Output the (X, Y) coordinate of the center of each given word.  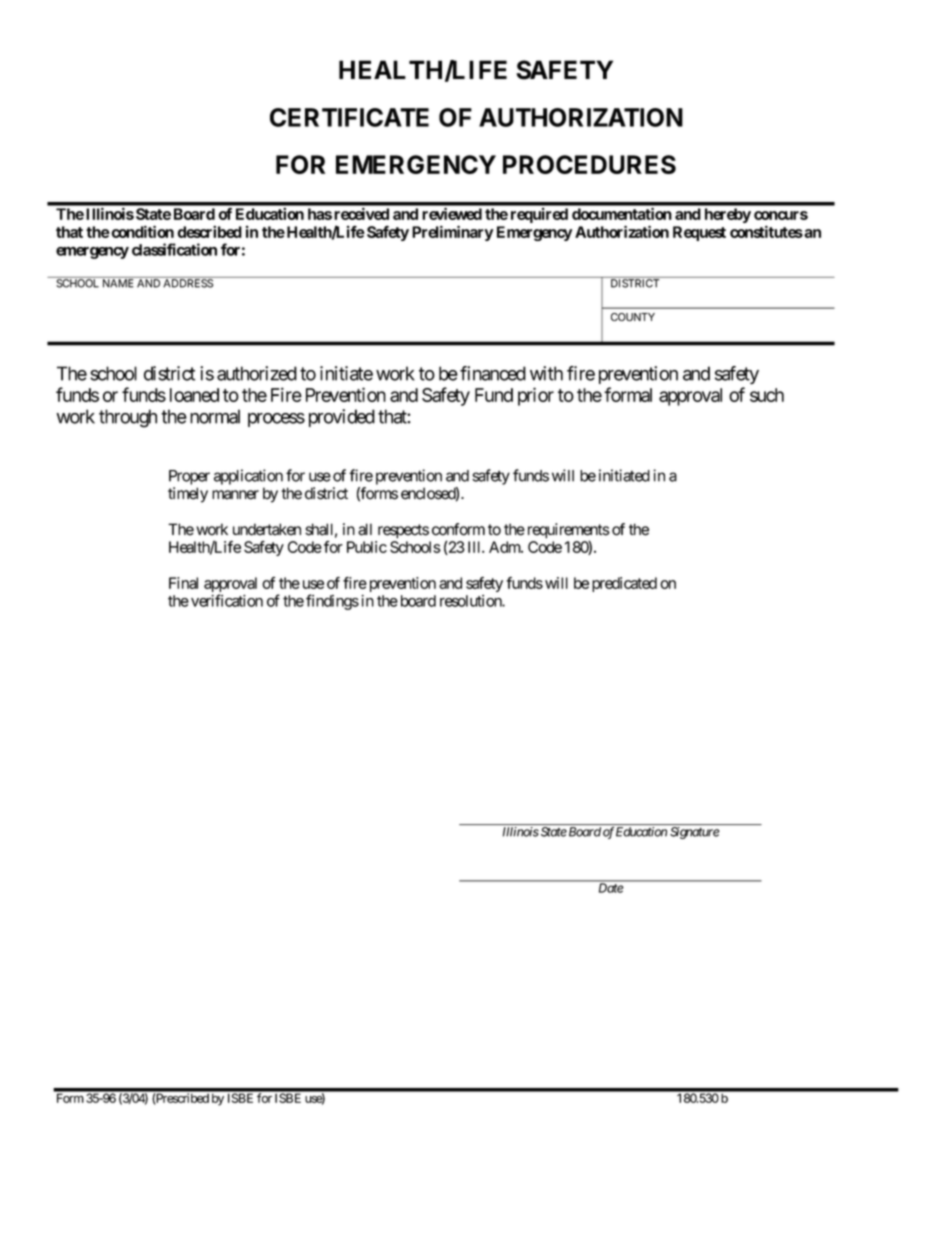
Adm (505, 547)
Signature (694, 833)
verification (227, 600)
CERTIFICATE (349, 117)
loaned (194, 395)
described (209, 231)
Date (611, 888)
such (767, 395)
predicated (624, 584)
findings (332, 602)
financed (493, 373)
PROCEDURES (589, 164)
